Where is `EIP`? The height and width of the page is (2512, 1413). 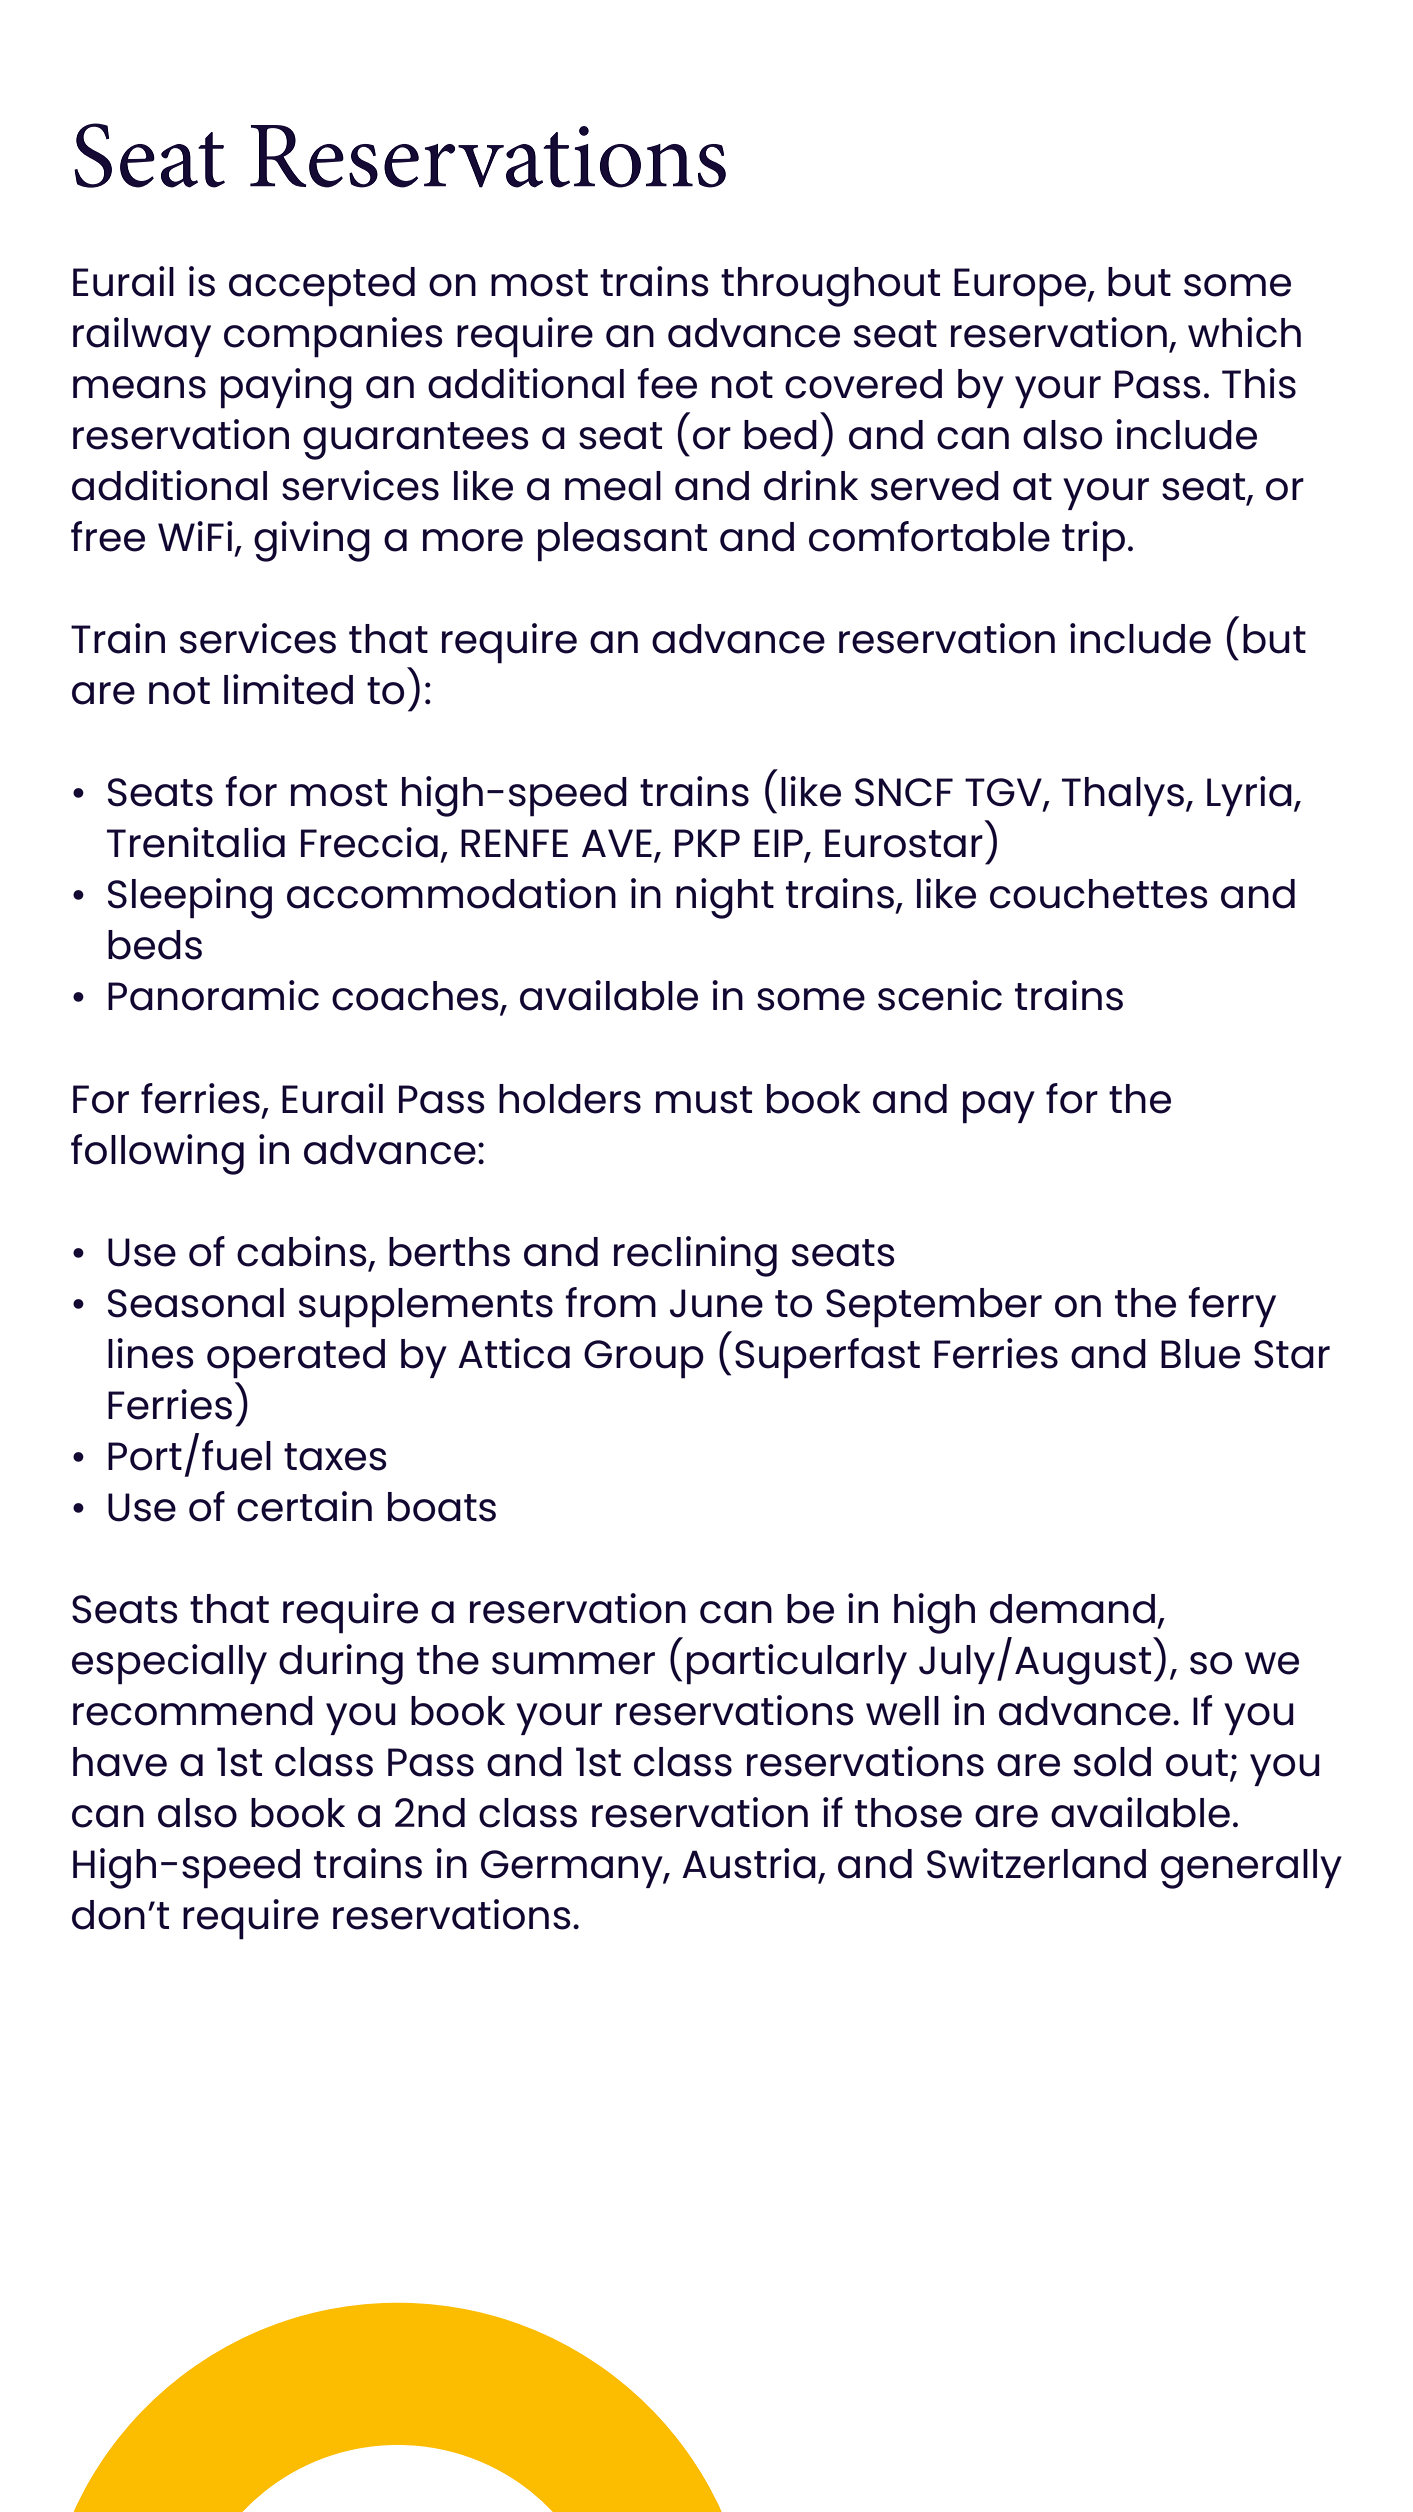 EIP is located at coordinates (779, 844).
